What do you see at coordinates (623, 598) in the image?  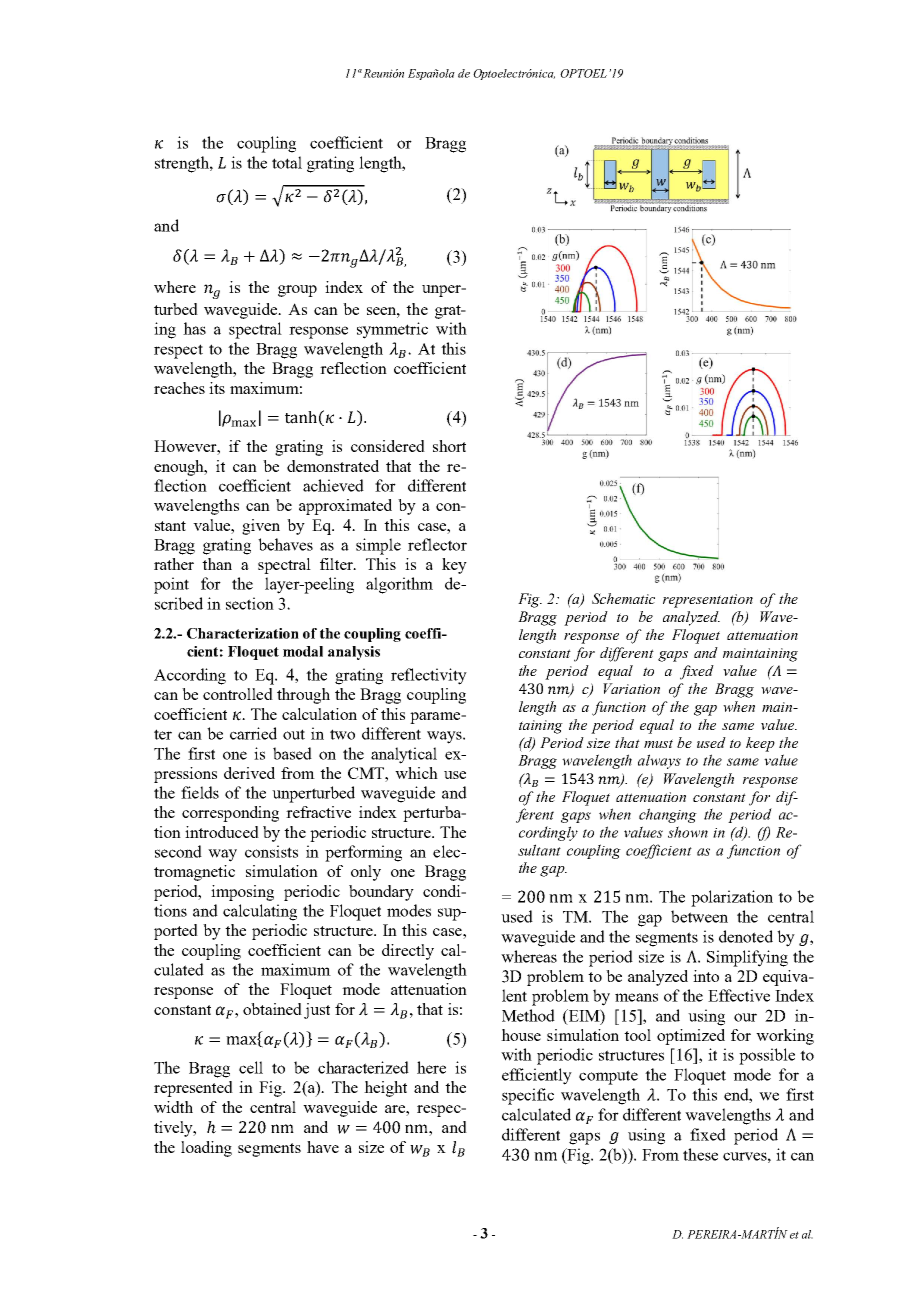 I see `Schematic` at bounding box center [623, 598].
